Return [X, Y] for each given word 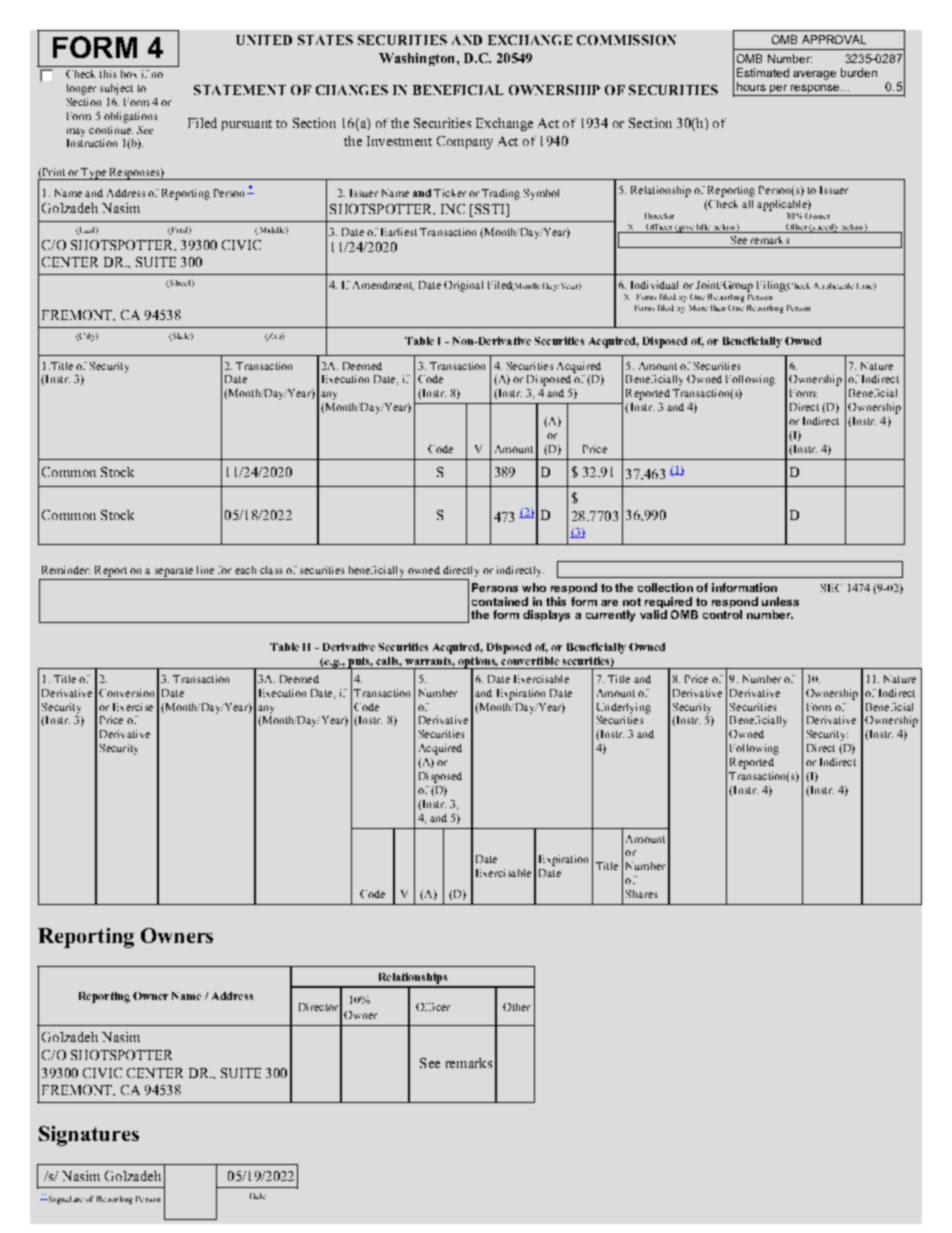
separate [174, 572]
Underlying [624, 708]
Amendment [383, 286]
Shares [641, 894]
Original [463, 286]
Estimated [763, 72]
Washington [418, 59]
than [718, 308]
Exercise [133, 707]
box [129, 74]
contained [500, 601]
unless [780, 601]
